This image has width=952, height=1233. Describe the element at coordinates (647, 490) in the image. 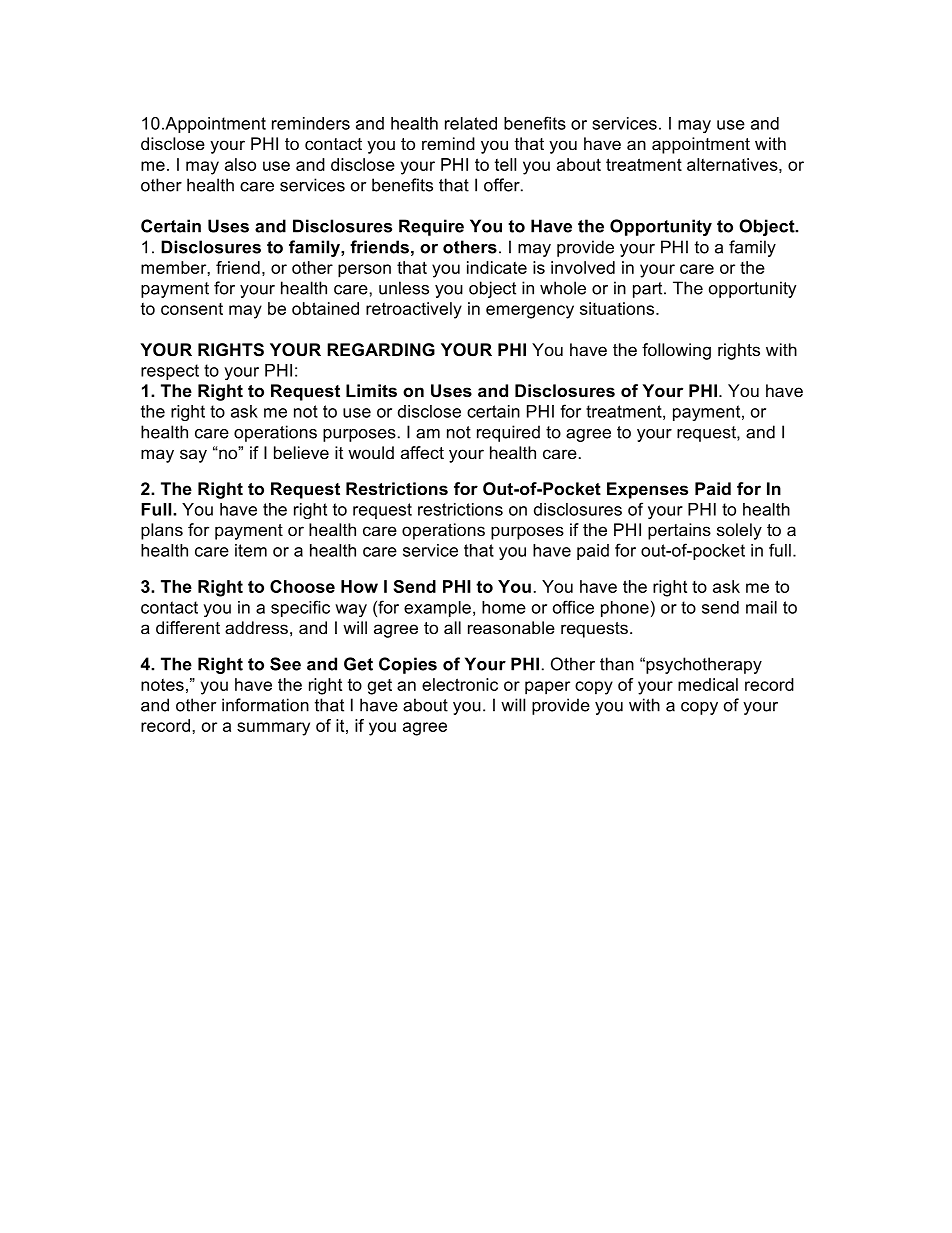

I see `Expenses` at that location.
